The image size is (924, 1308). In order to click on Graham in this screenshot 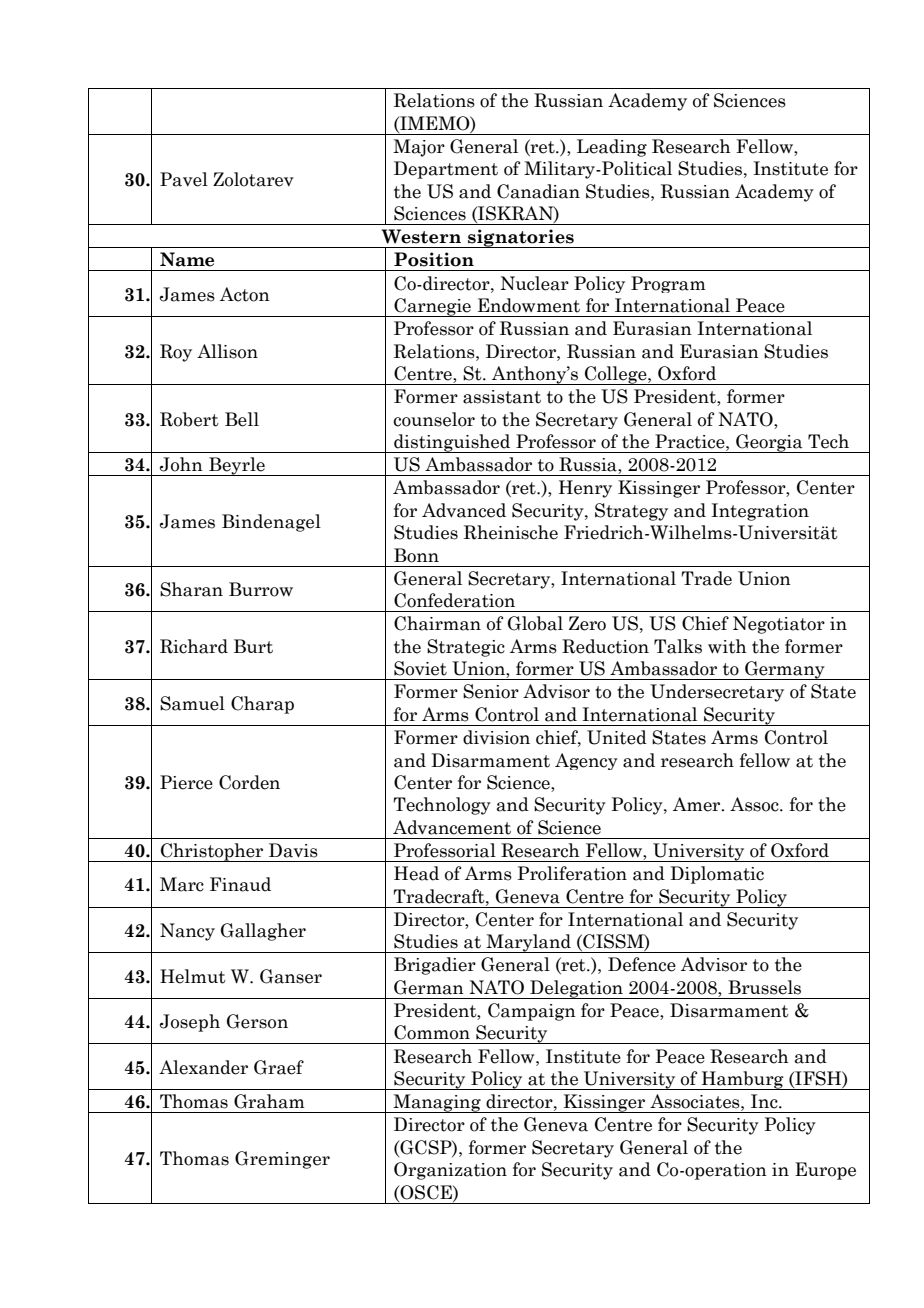, I will do `click(269, 1101)`.
